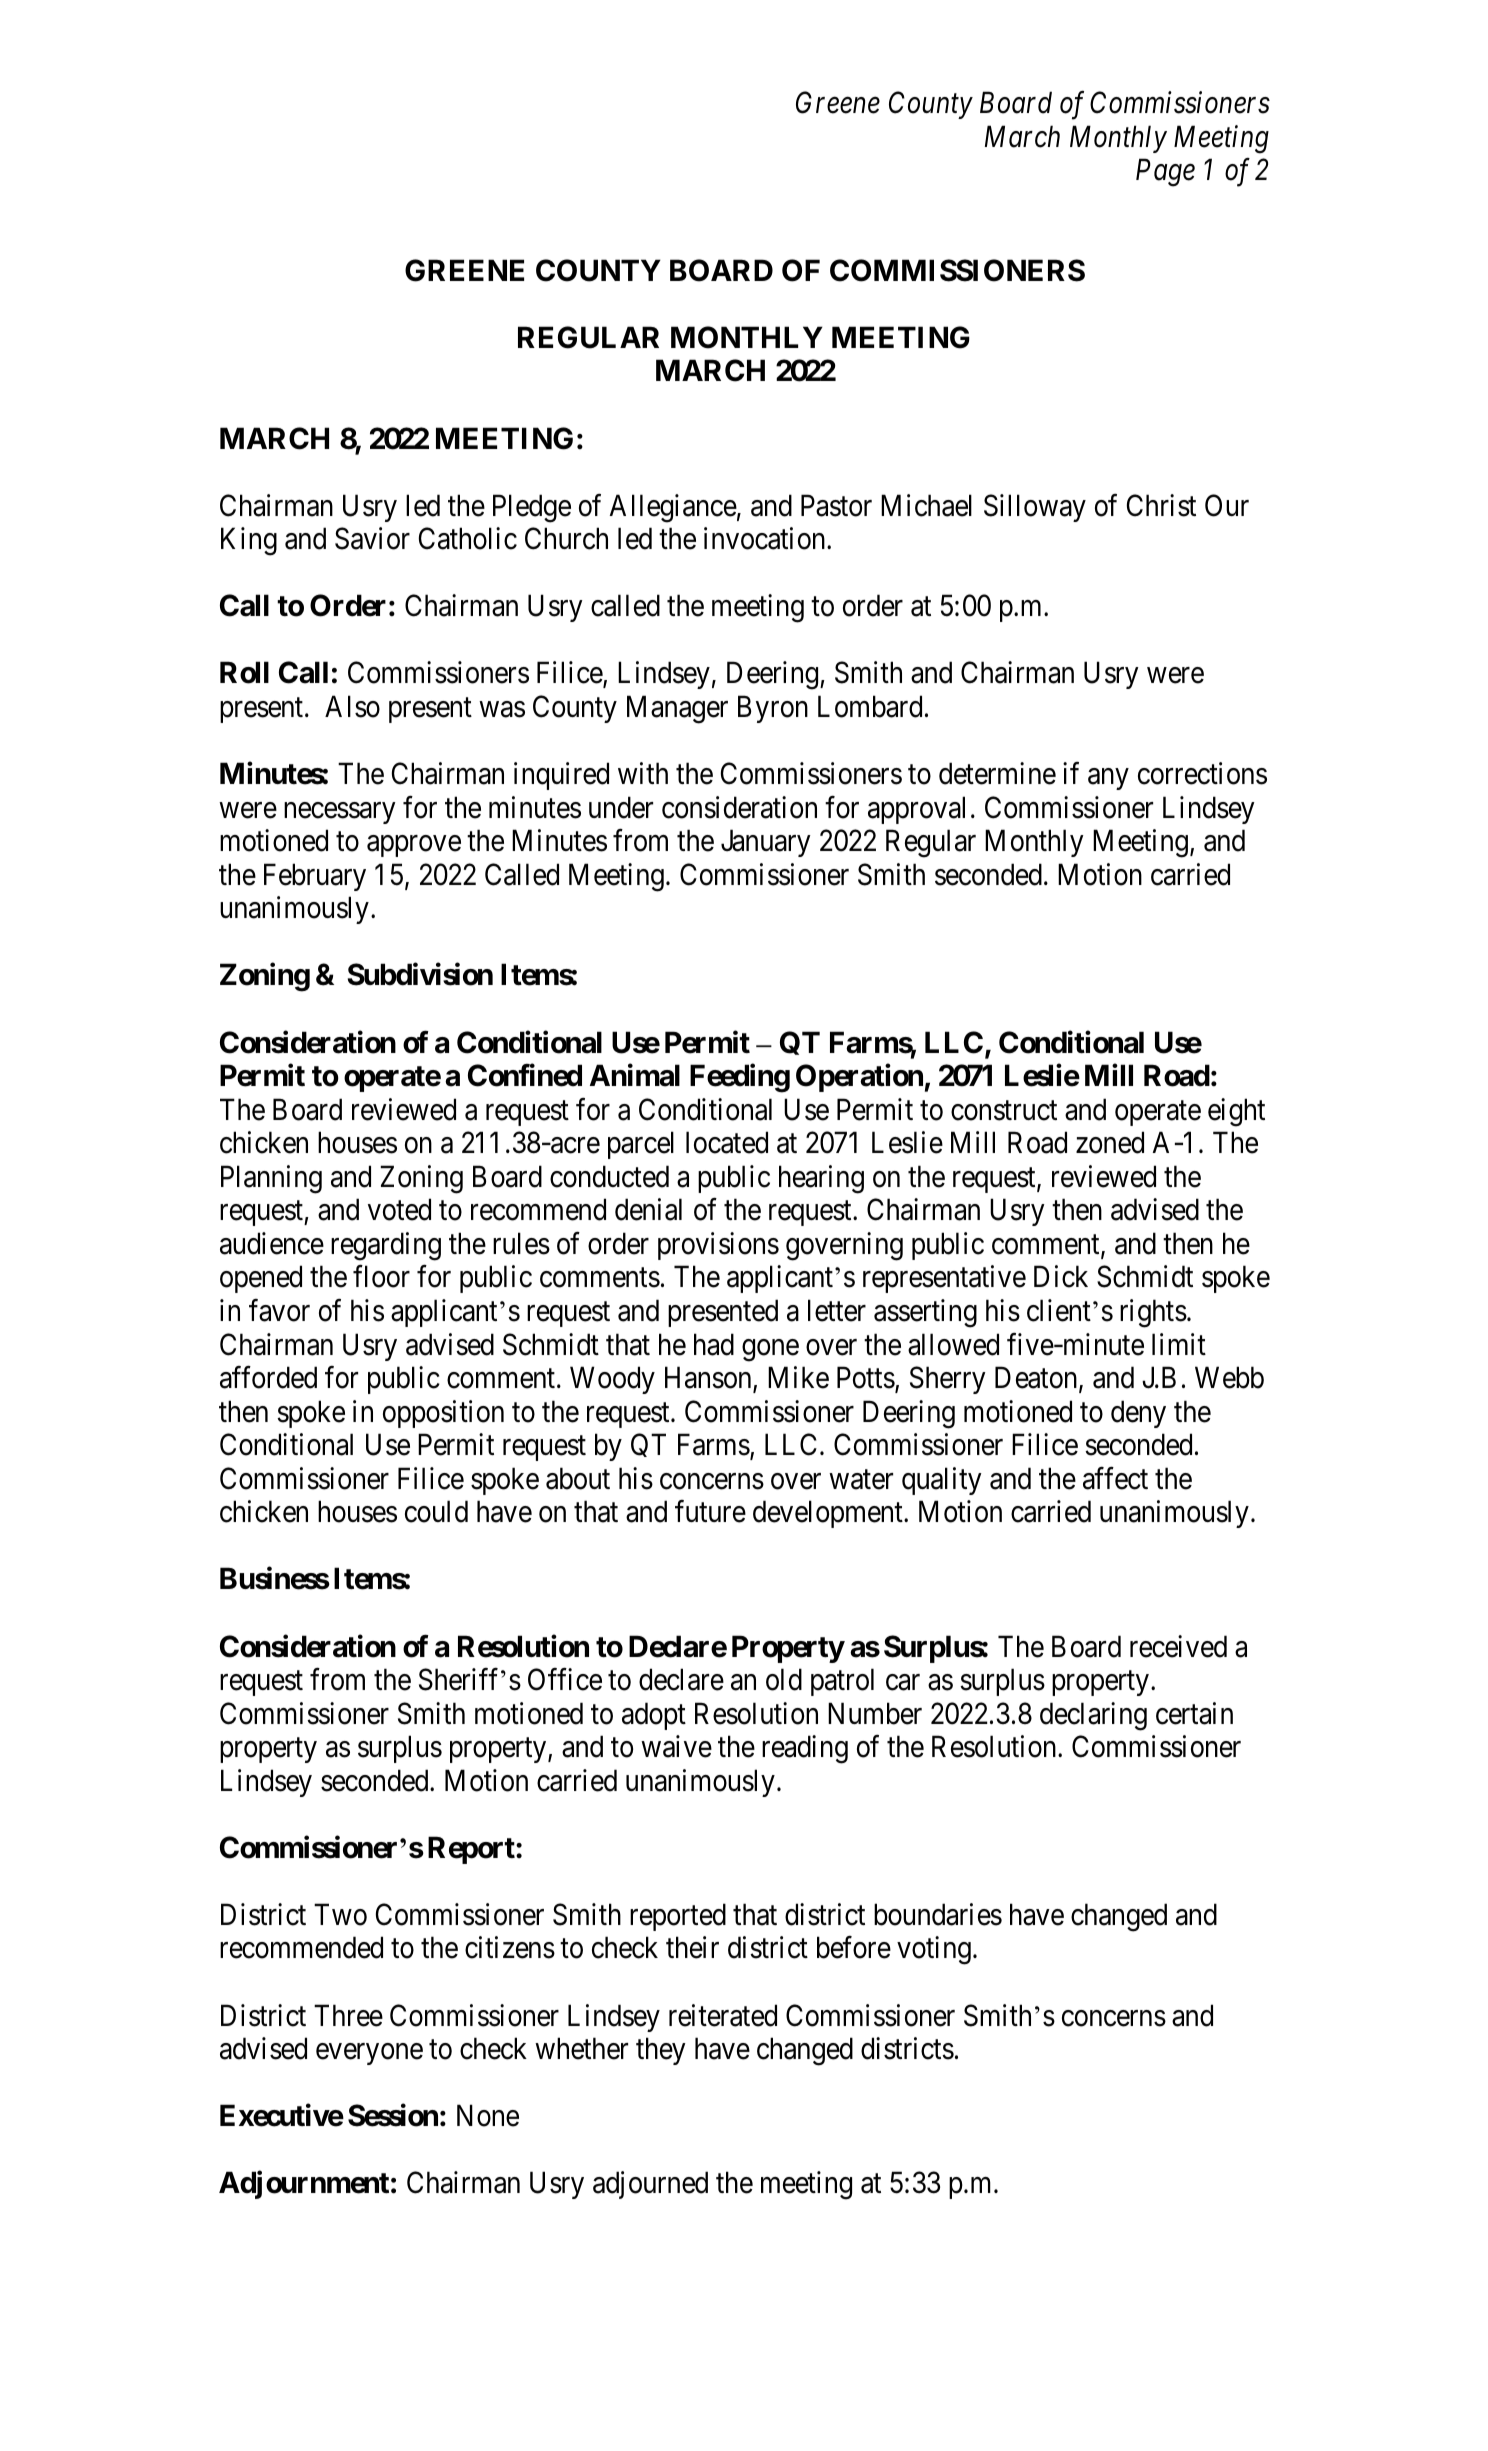 This image has width=1488, height=2451. What do you see at coordinates (661, 2051) in the image?
I see `they` at bounding box center [661, 2051].
